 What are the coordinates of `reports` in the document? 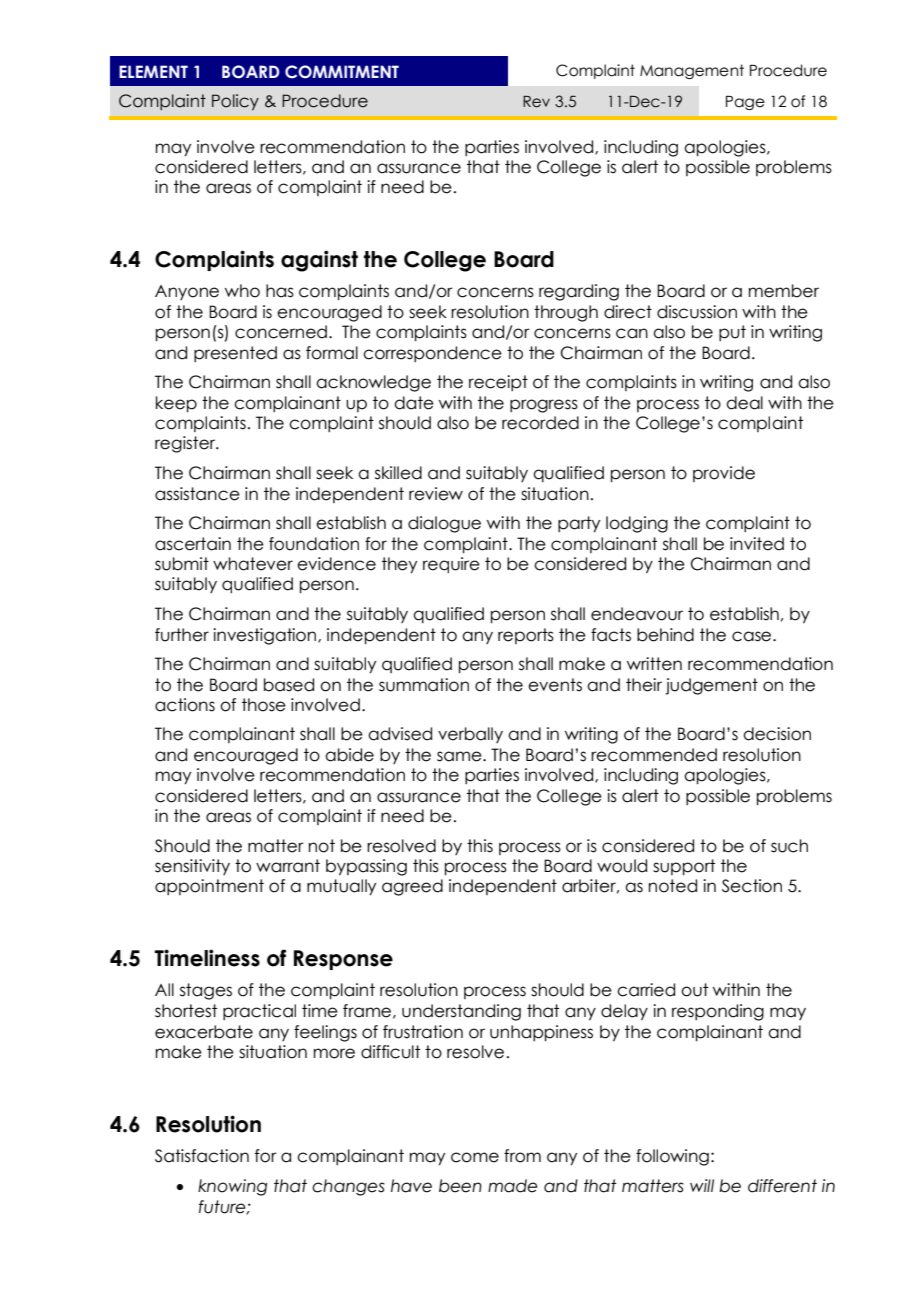 It's located at (526, 636).
